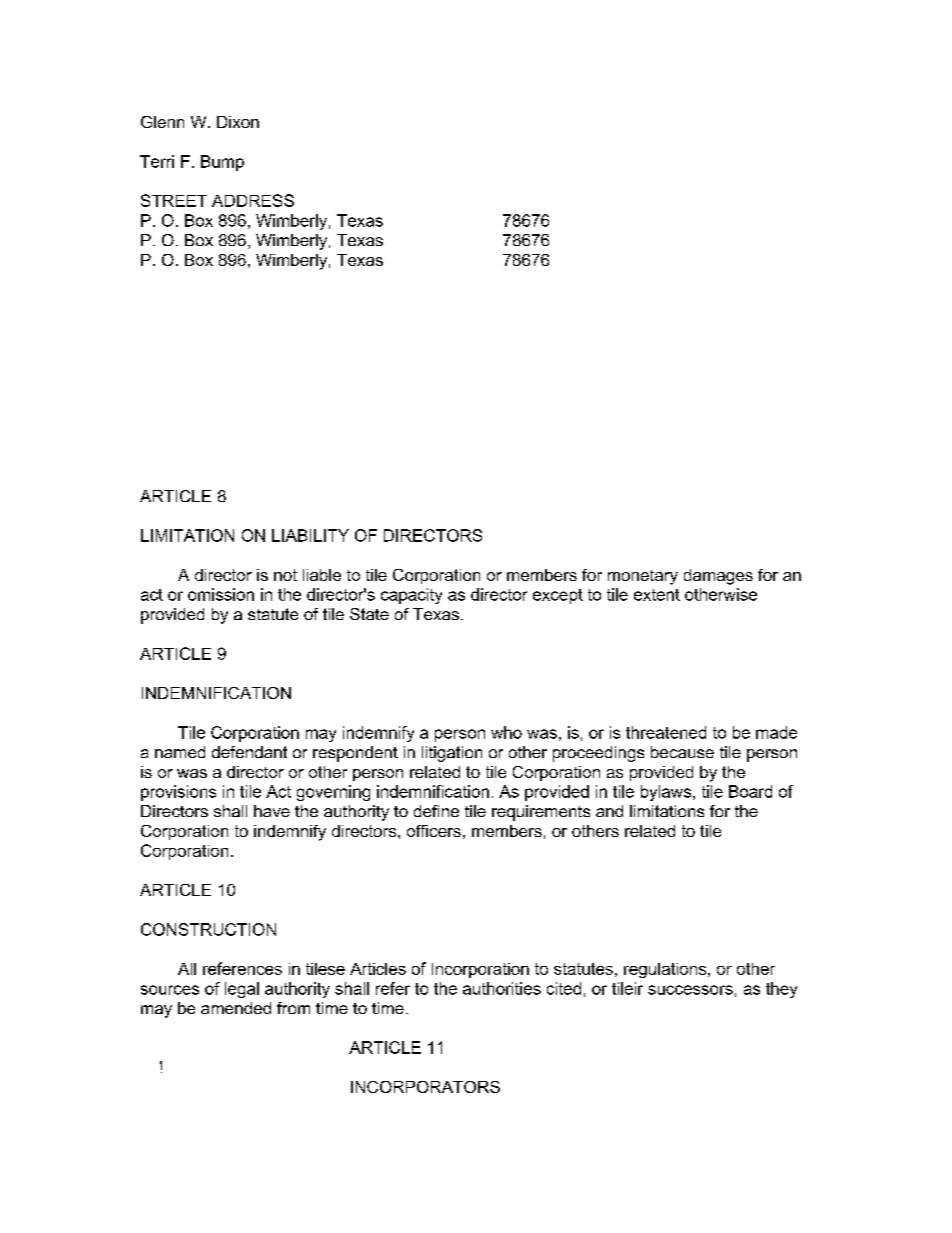  Describe the element at coordinates (249, 752) in the page. I see `defendant` at that location.
